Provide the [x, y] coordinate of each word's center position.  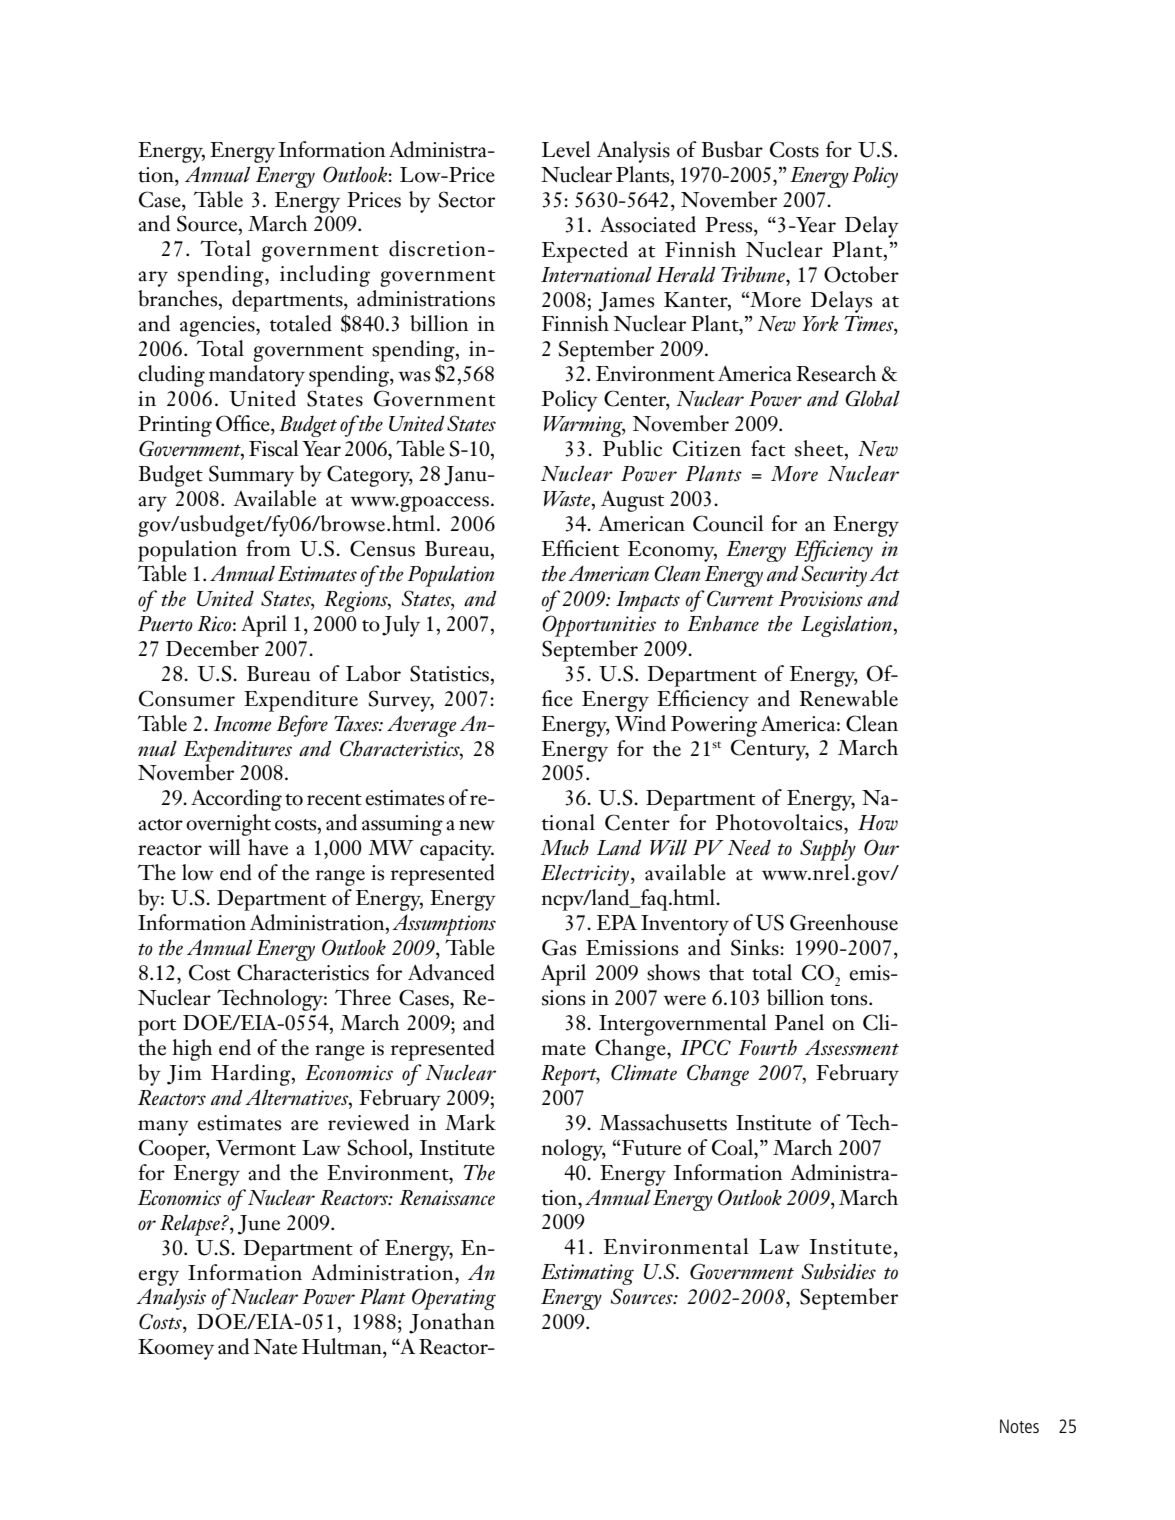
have [268, 847]
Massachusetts [663, 1122]
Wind [640, 723]
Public [632, 448]
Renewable [849, 698]
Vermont [256, 1148]
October [861, 274]
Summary [251, 476]
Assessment [852, 1048]
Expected [585, 252]
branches [179, 299]
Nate [275, 1347]
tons [850, 1000]
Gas [559, 947]
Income [242, 724]
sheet [820, 449]
